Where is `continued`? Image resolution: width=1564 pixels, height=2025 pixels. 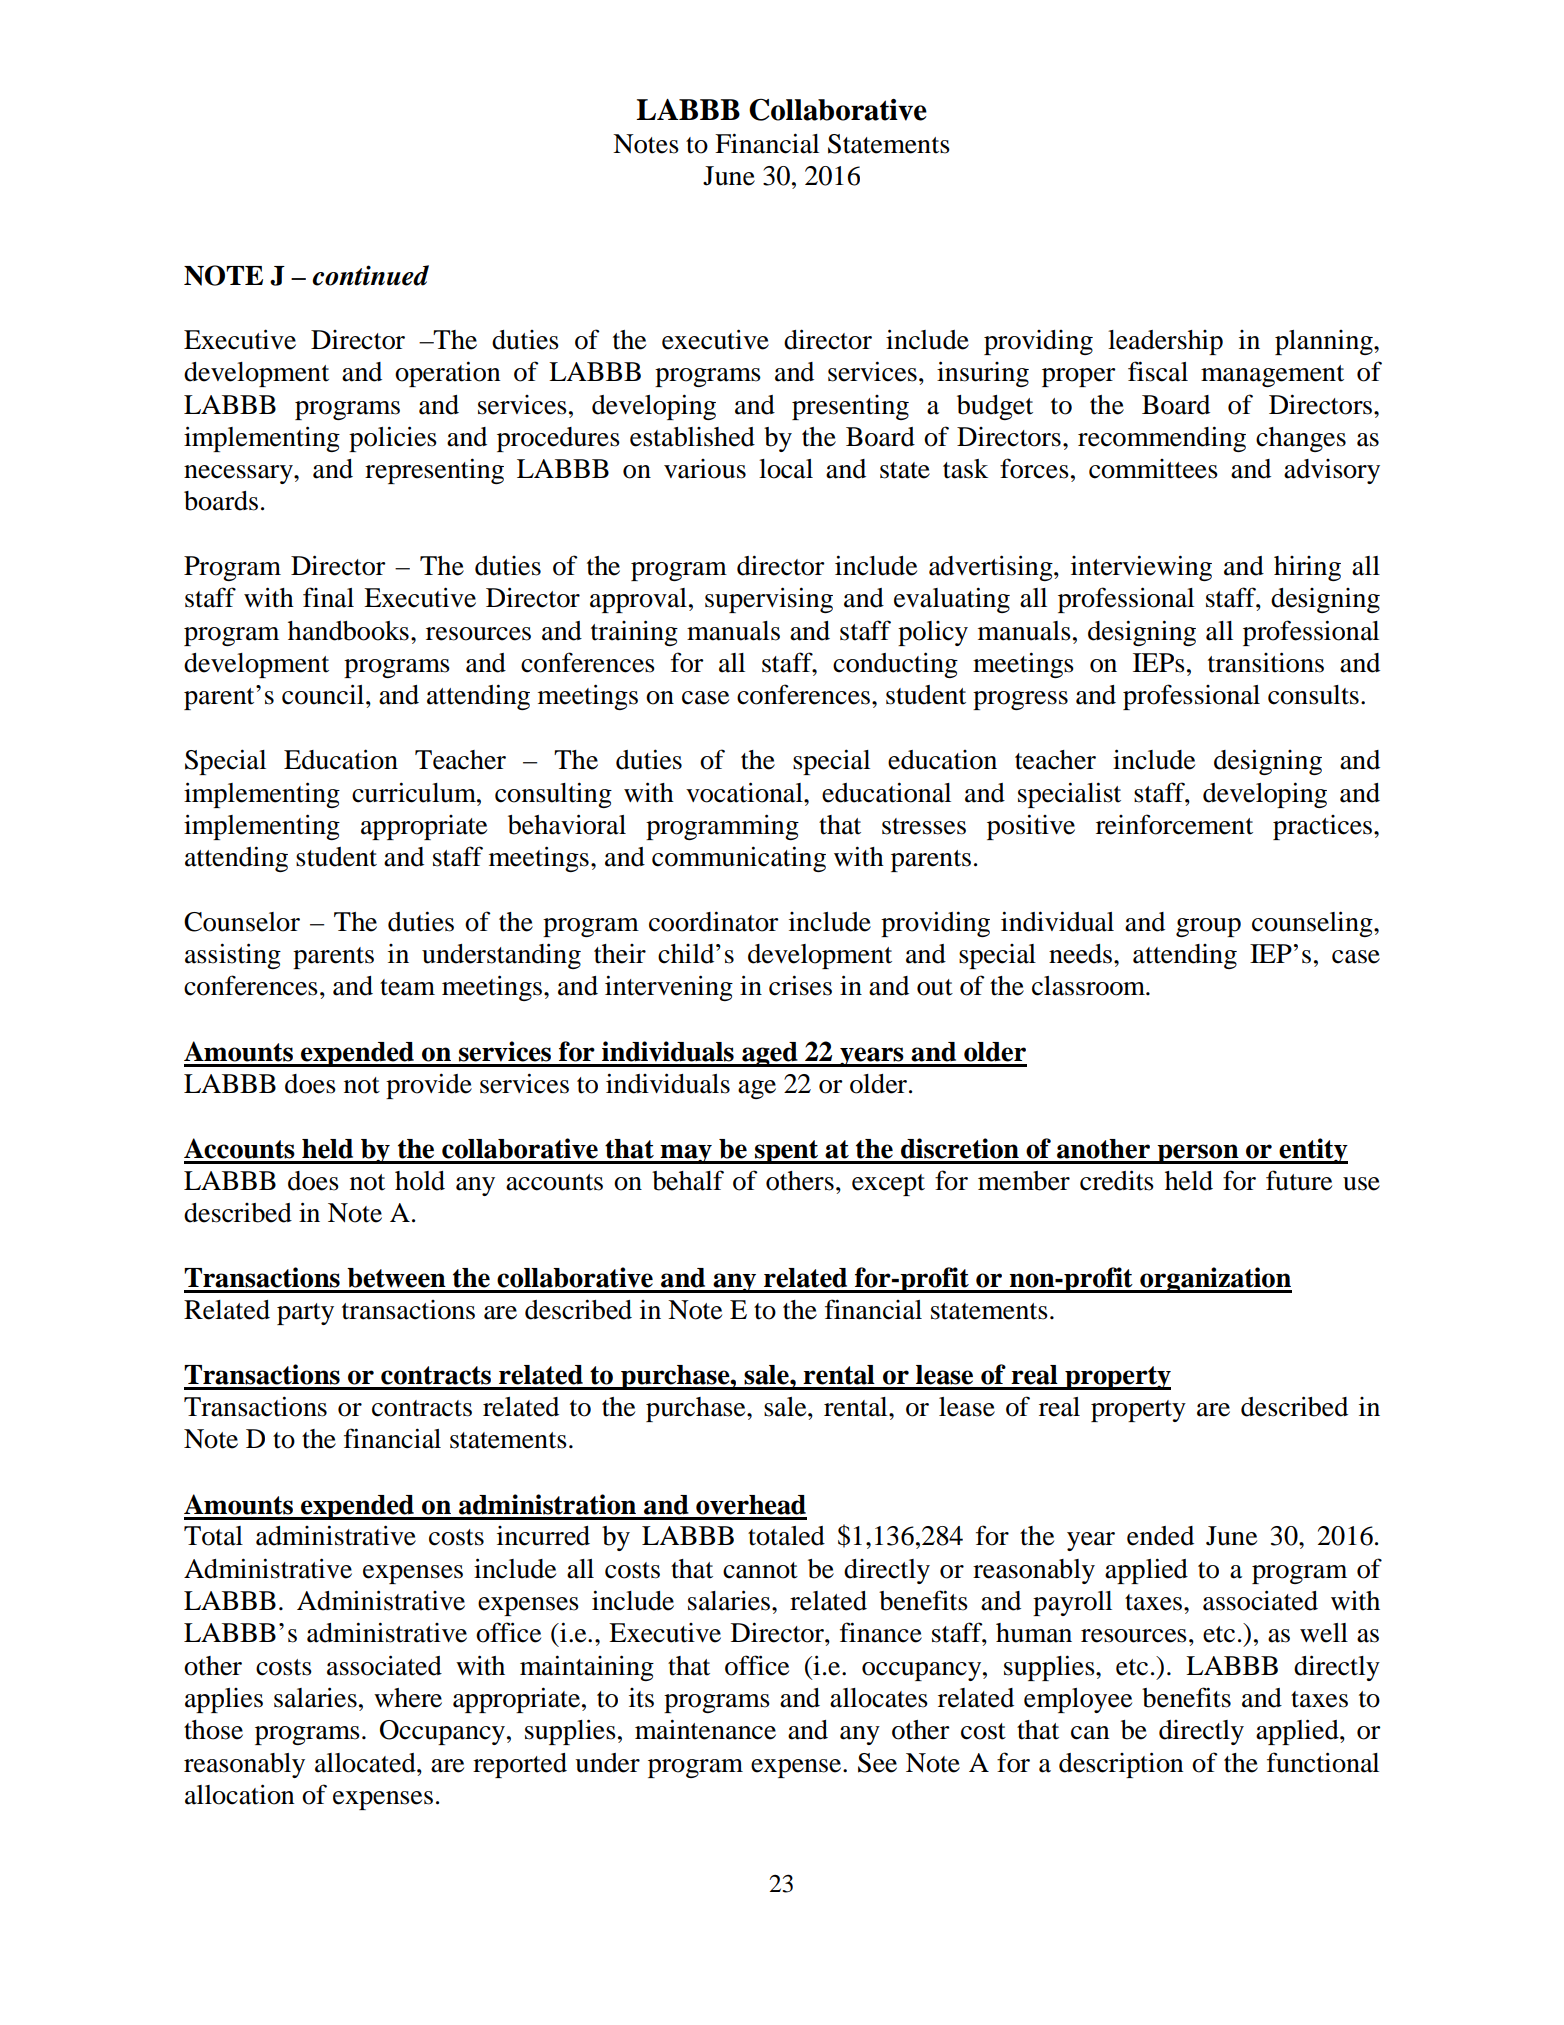 continued is located at coordinates (370, 275).
